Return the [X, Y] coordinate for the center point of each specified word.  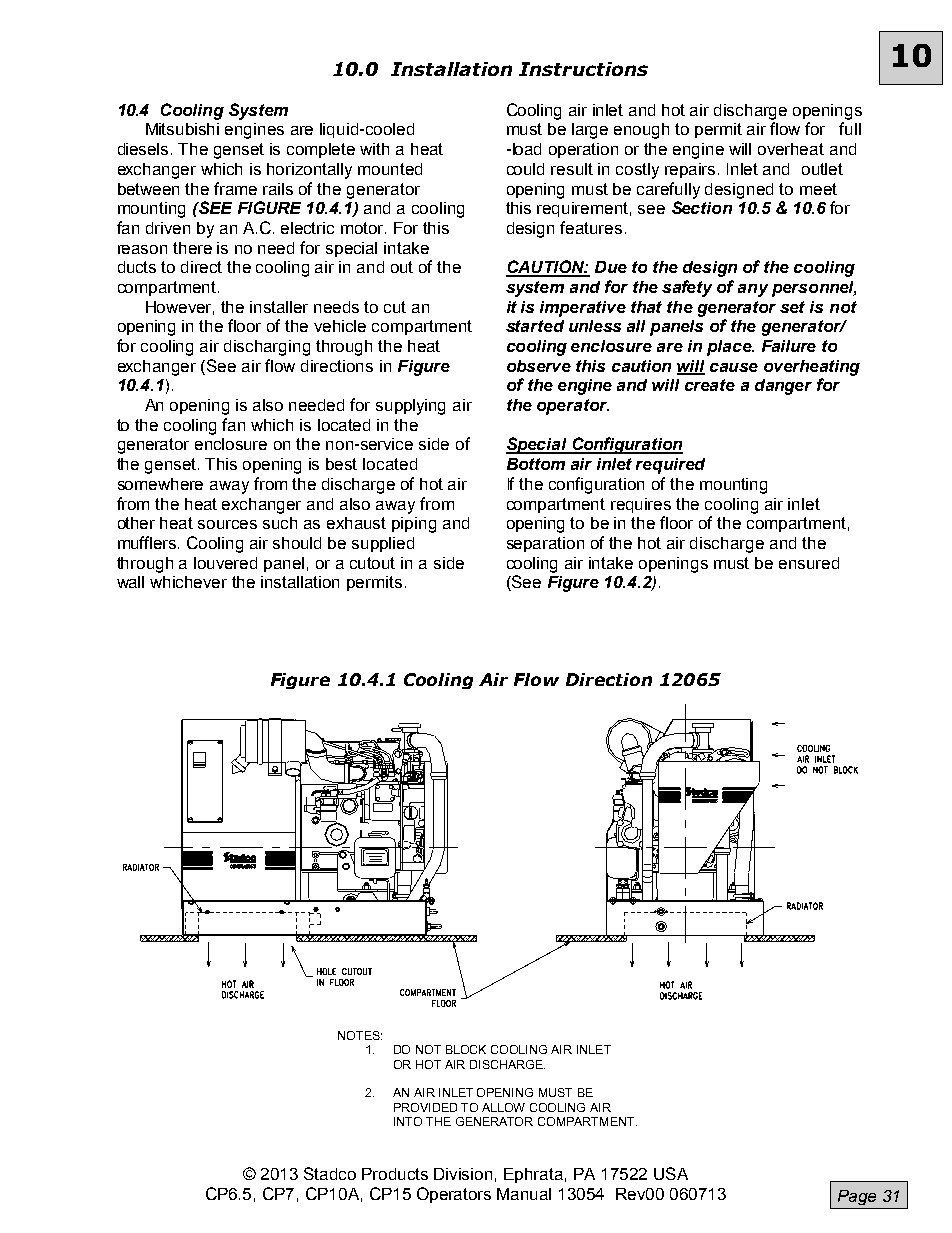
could [525, 169]
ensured [809, 563]
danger [783, 387]
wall [130, 582]
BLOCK [466, 1049]
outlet [822, 169]
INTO [408, 1121]
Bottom [536, 464]
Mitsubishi [182, 129]
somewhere [160, 484]
